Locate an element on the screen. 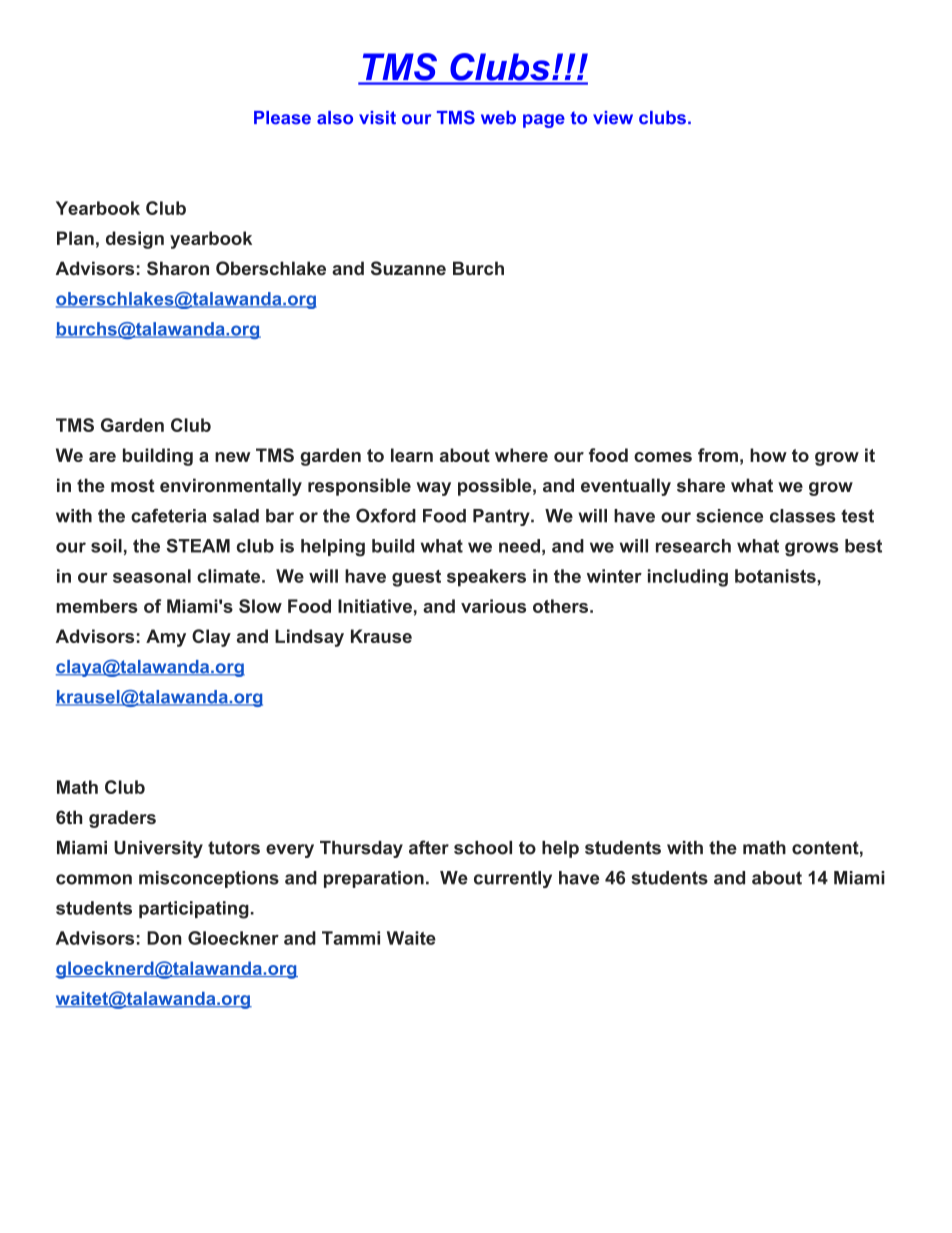  from is located at coordinates (718, 455).
